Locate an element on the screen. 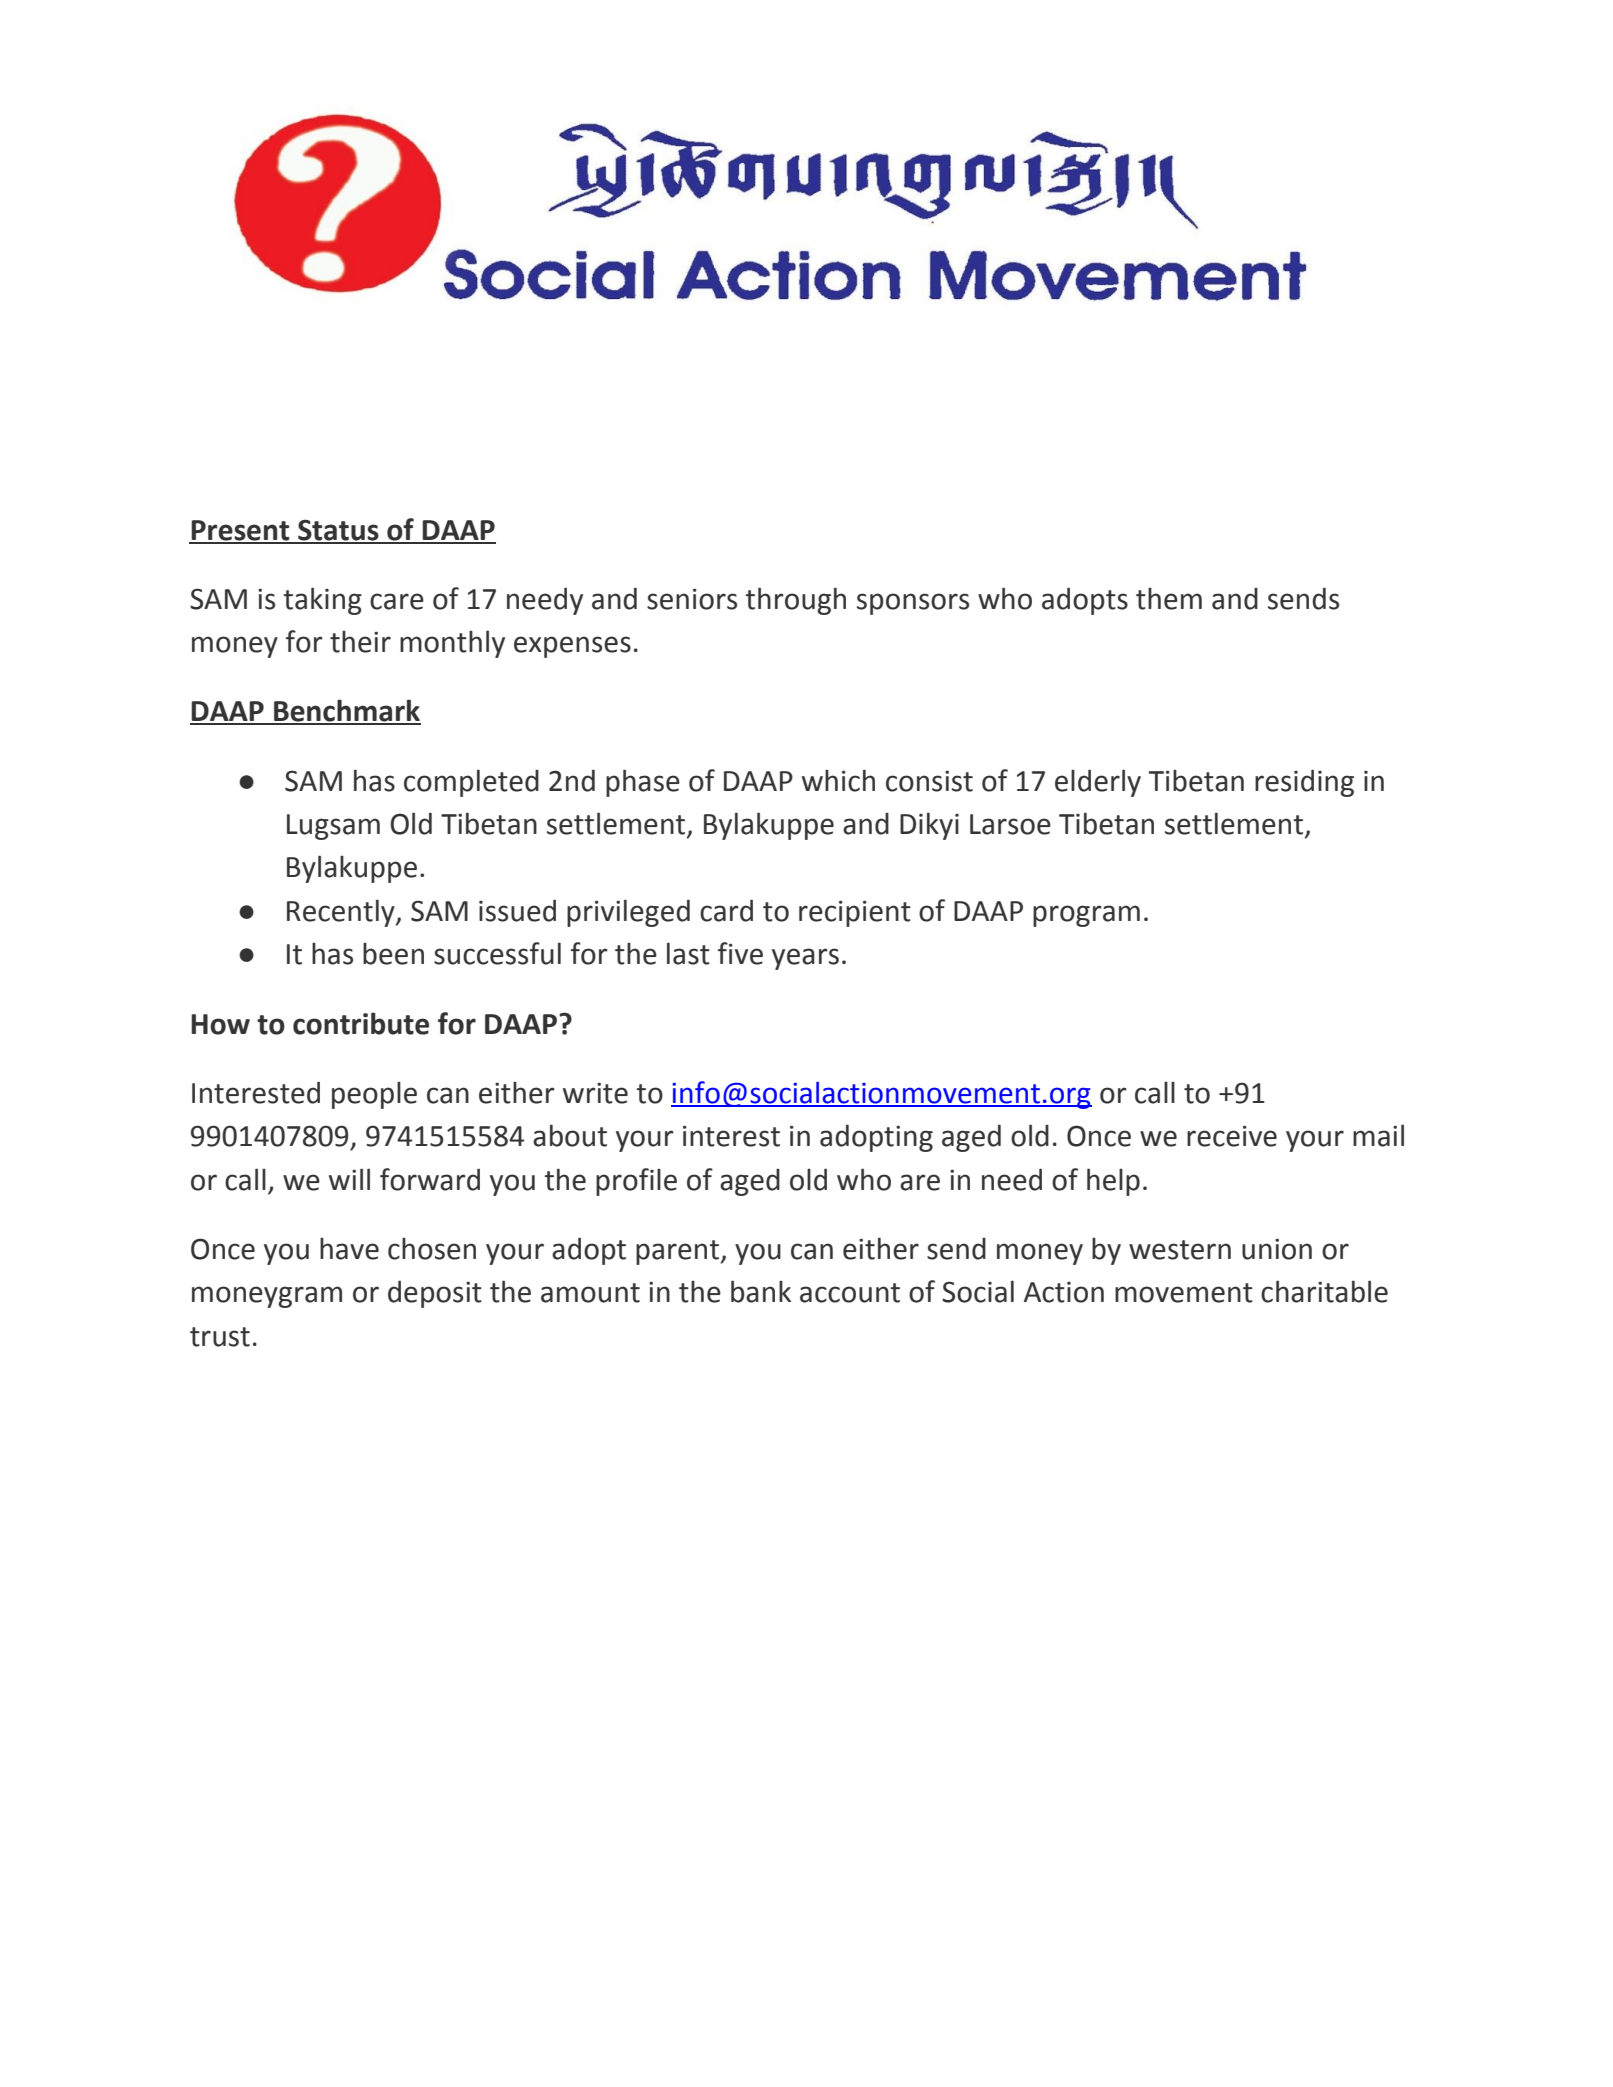  through is located at coordinates (796, 601).
